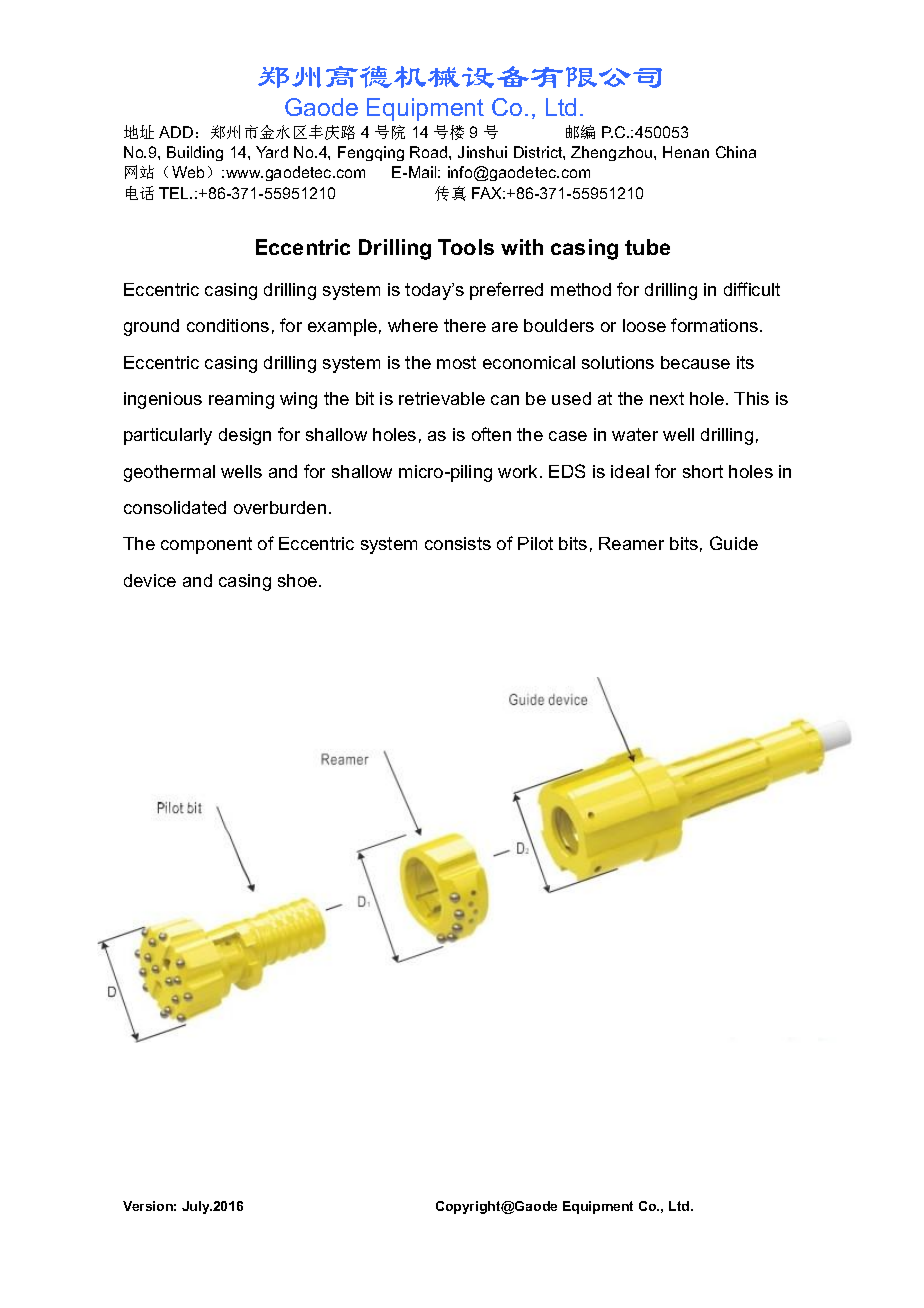  Describe the element at coordinates (195, 153) in the screenshot. I see `Building` at that location.
